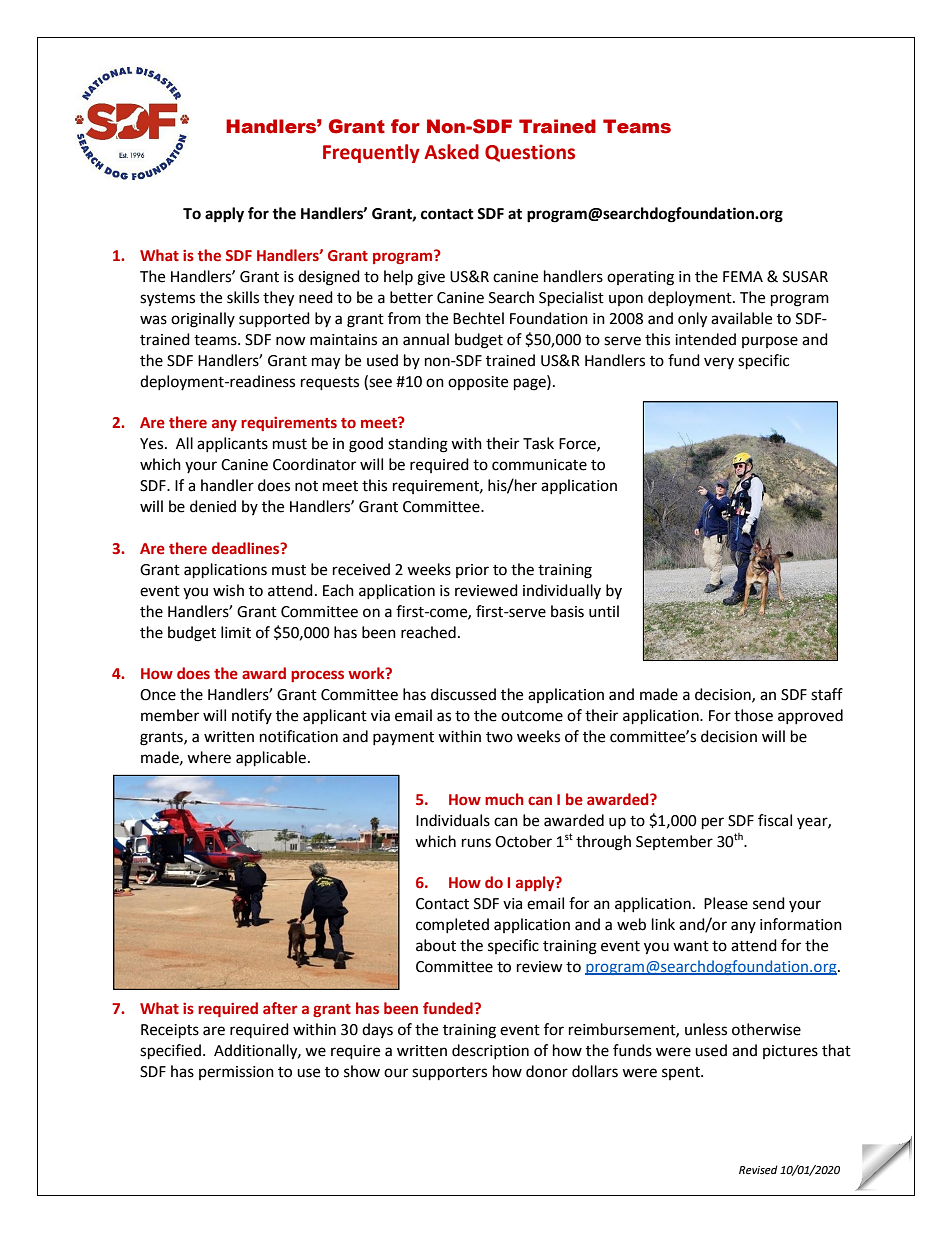  I want to click on limit, so click(236, 632).
